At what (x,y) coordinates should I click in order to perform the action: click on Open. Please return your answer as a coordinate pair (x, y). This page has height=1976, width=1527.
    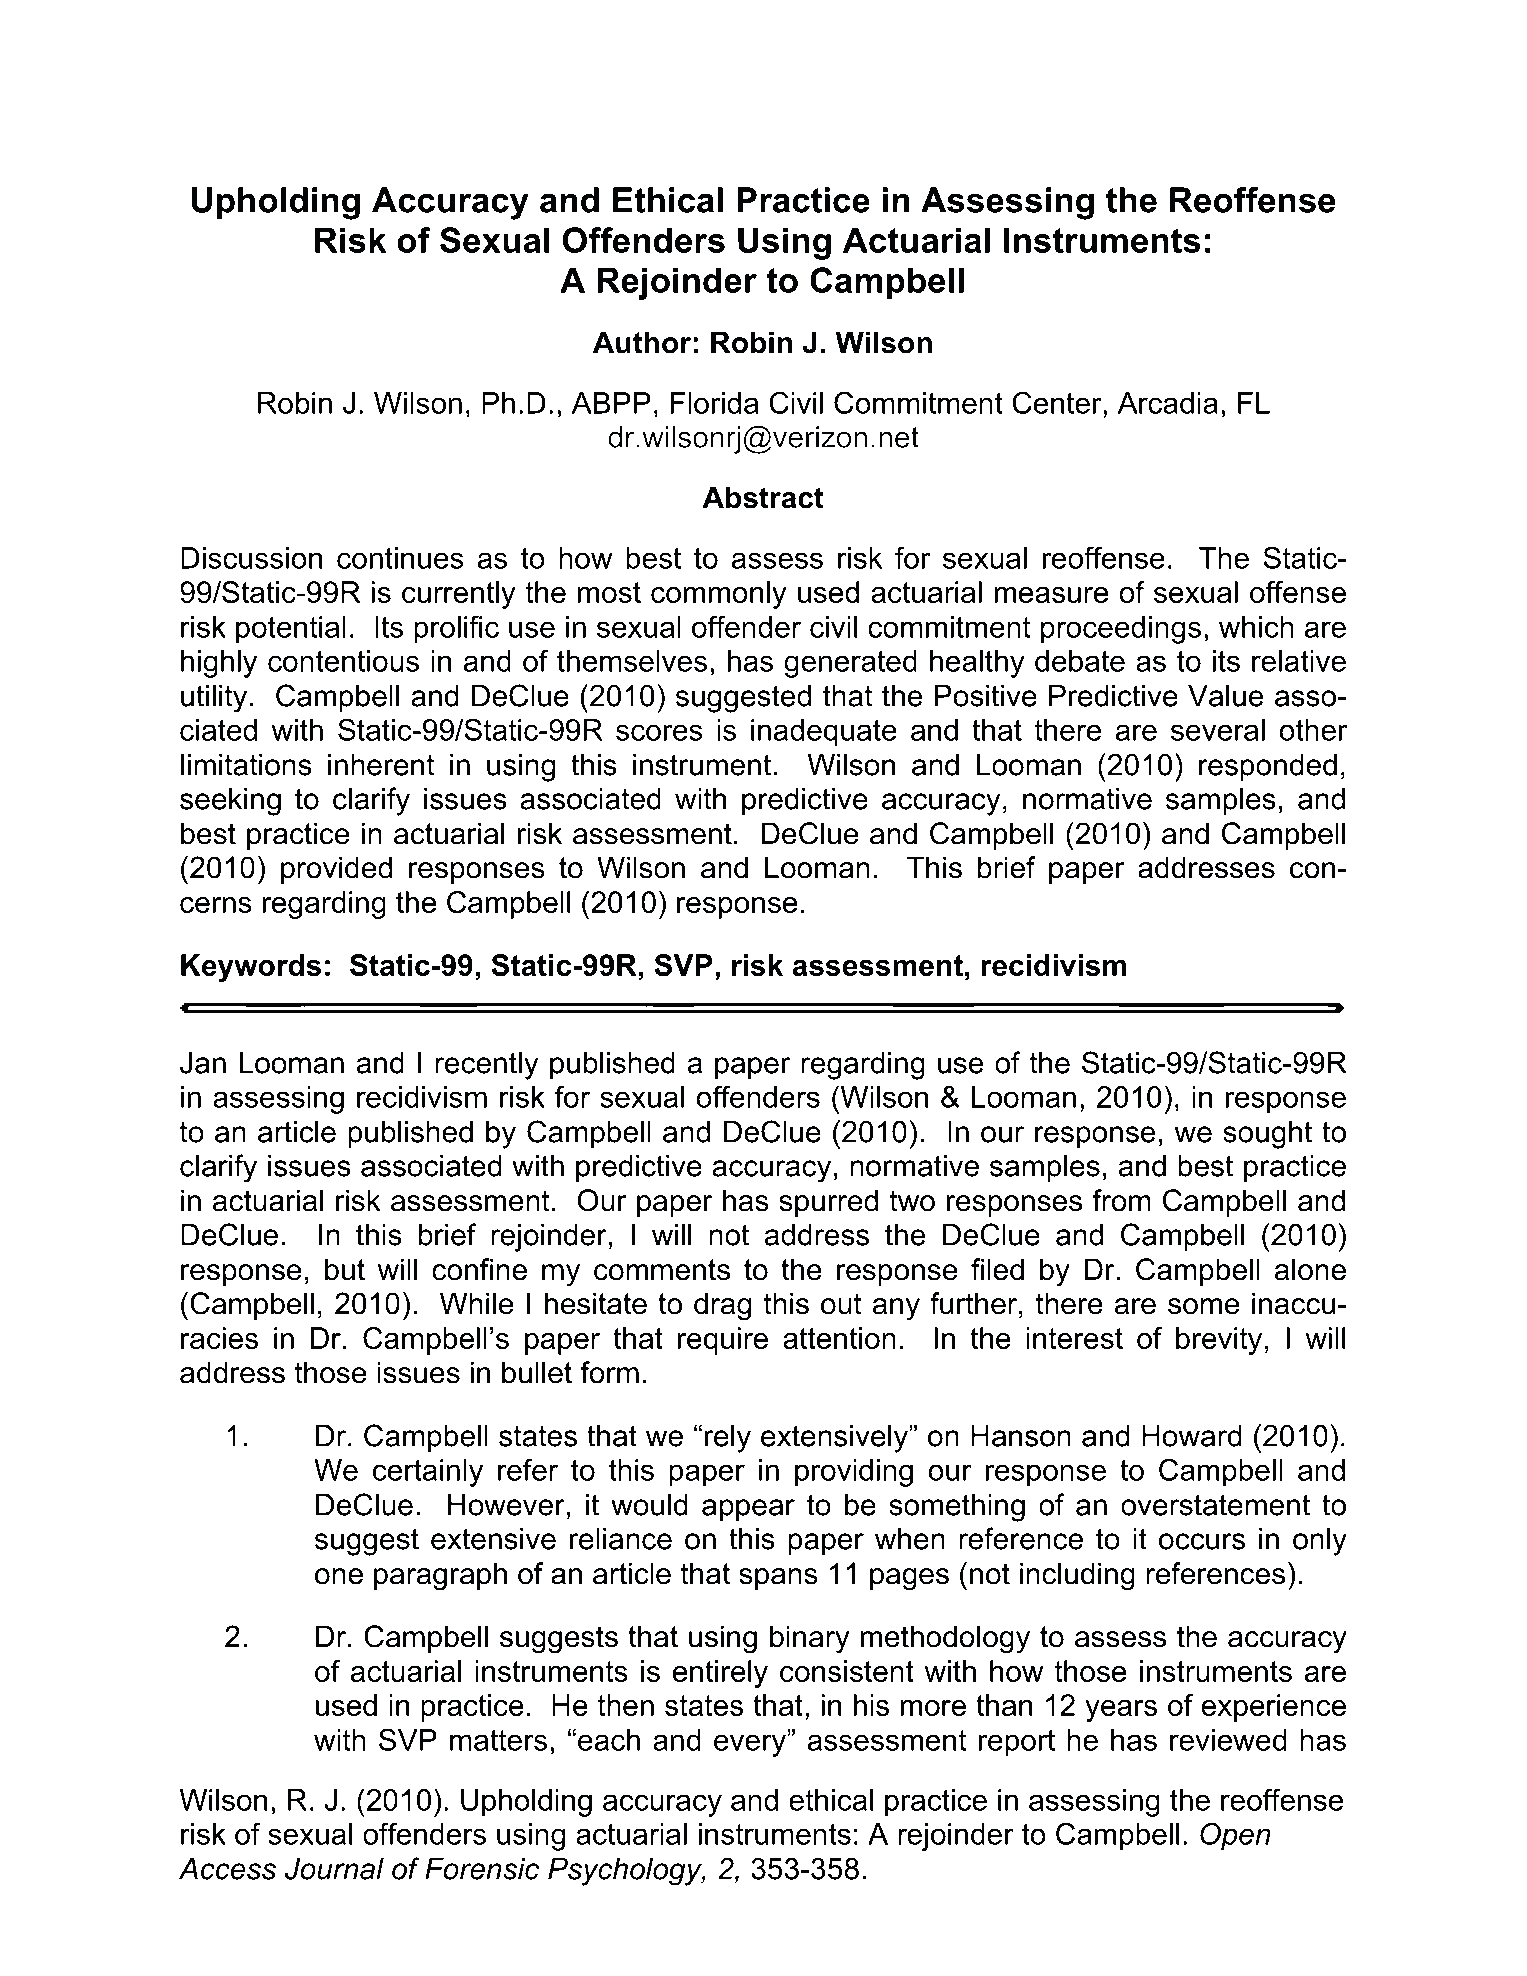
    Looking at the image, I should click on (1235, 1837).
